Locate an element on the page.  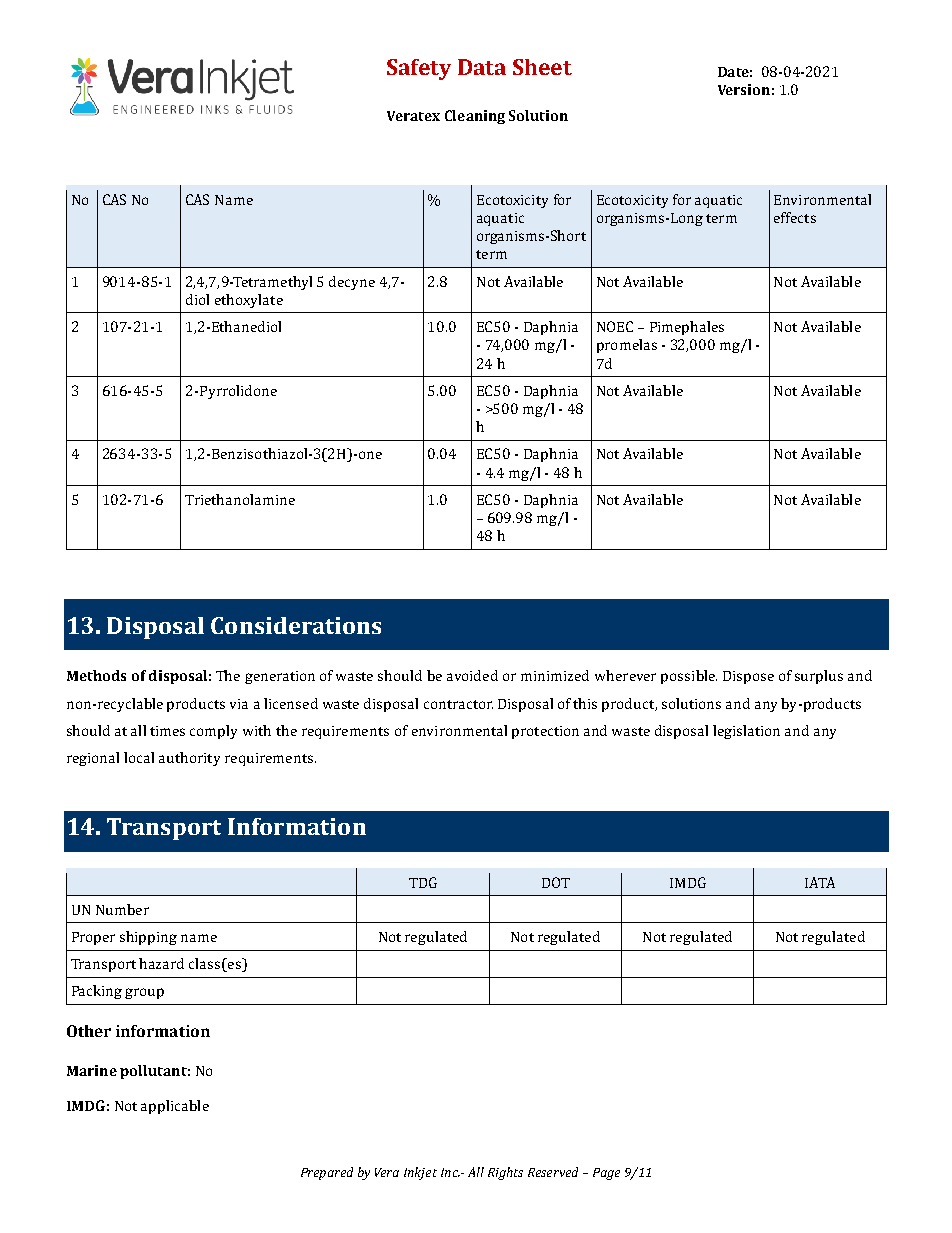
Inkjet is located at coordinates (420, 1173).
